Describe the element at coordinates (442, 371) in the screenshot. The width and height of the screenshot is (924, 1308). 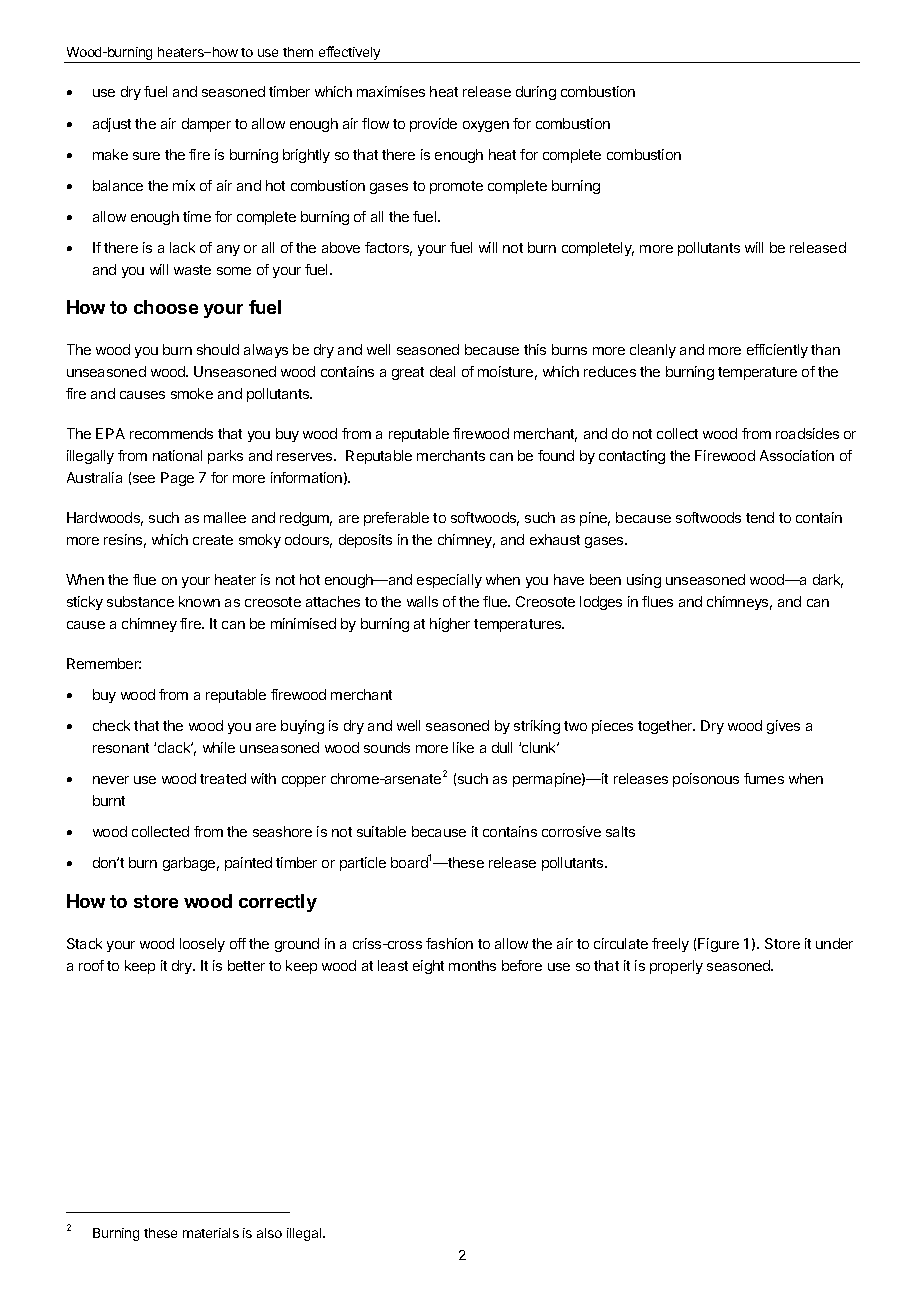
I see `deal` at that location.
